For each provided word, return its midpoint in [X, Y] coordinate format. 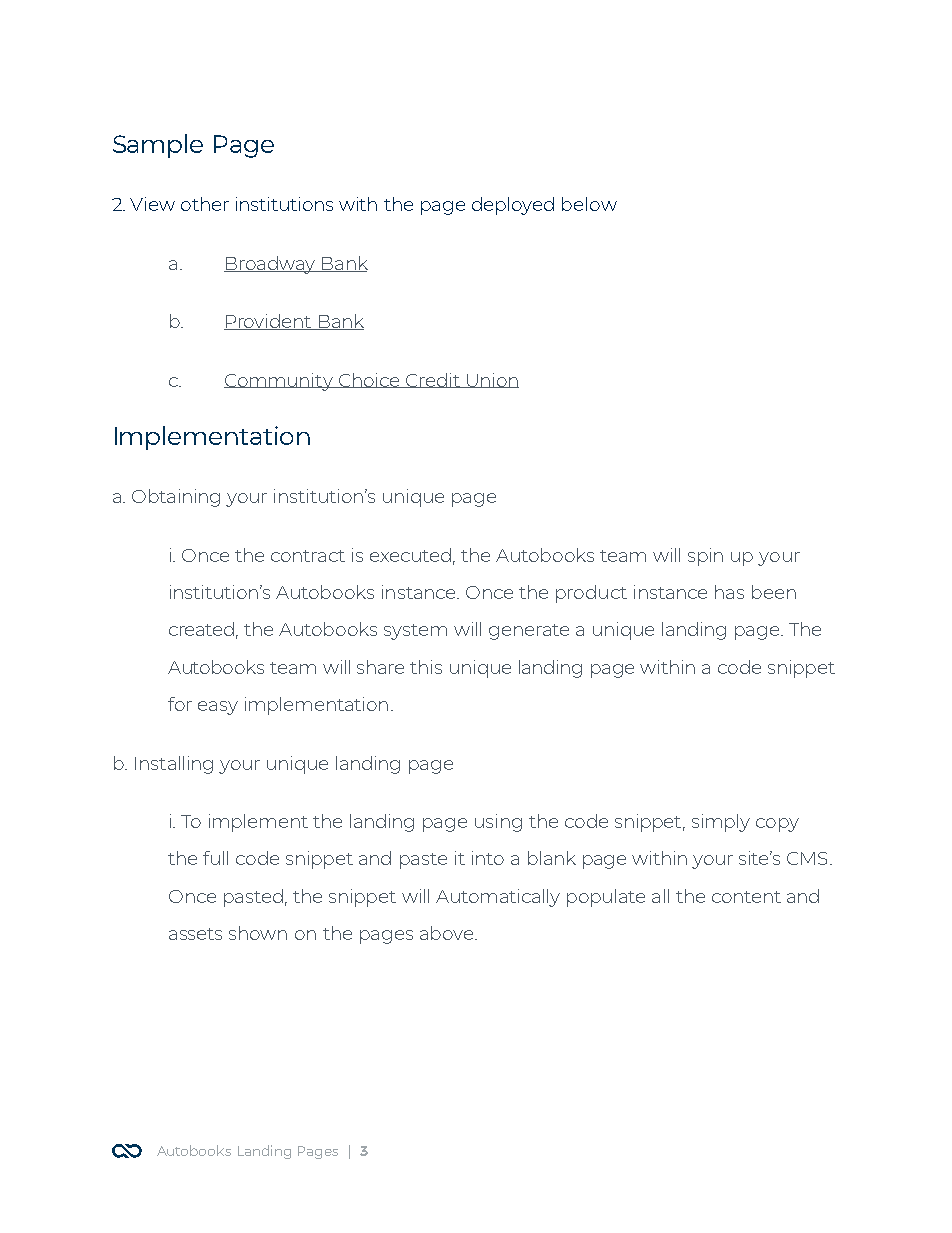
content [746, 897]
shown [258, 933]
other [205, 204]
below [589, 204]
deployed [513, 206]
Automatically [498, 898]
